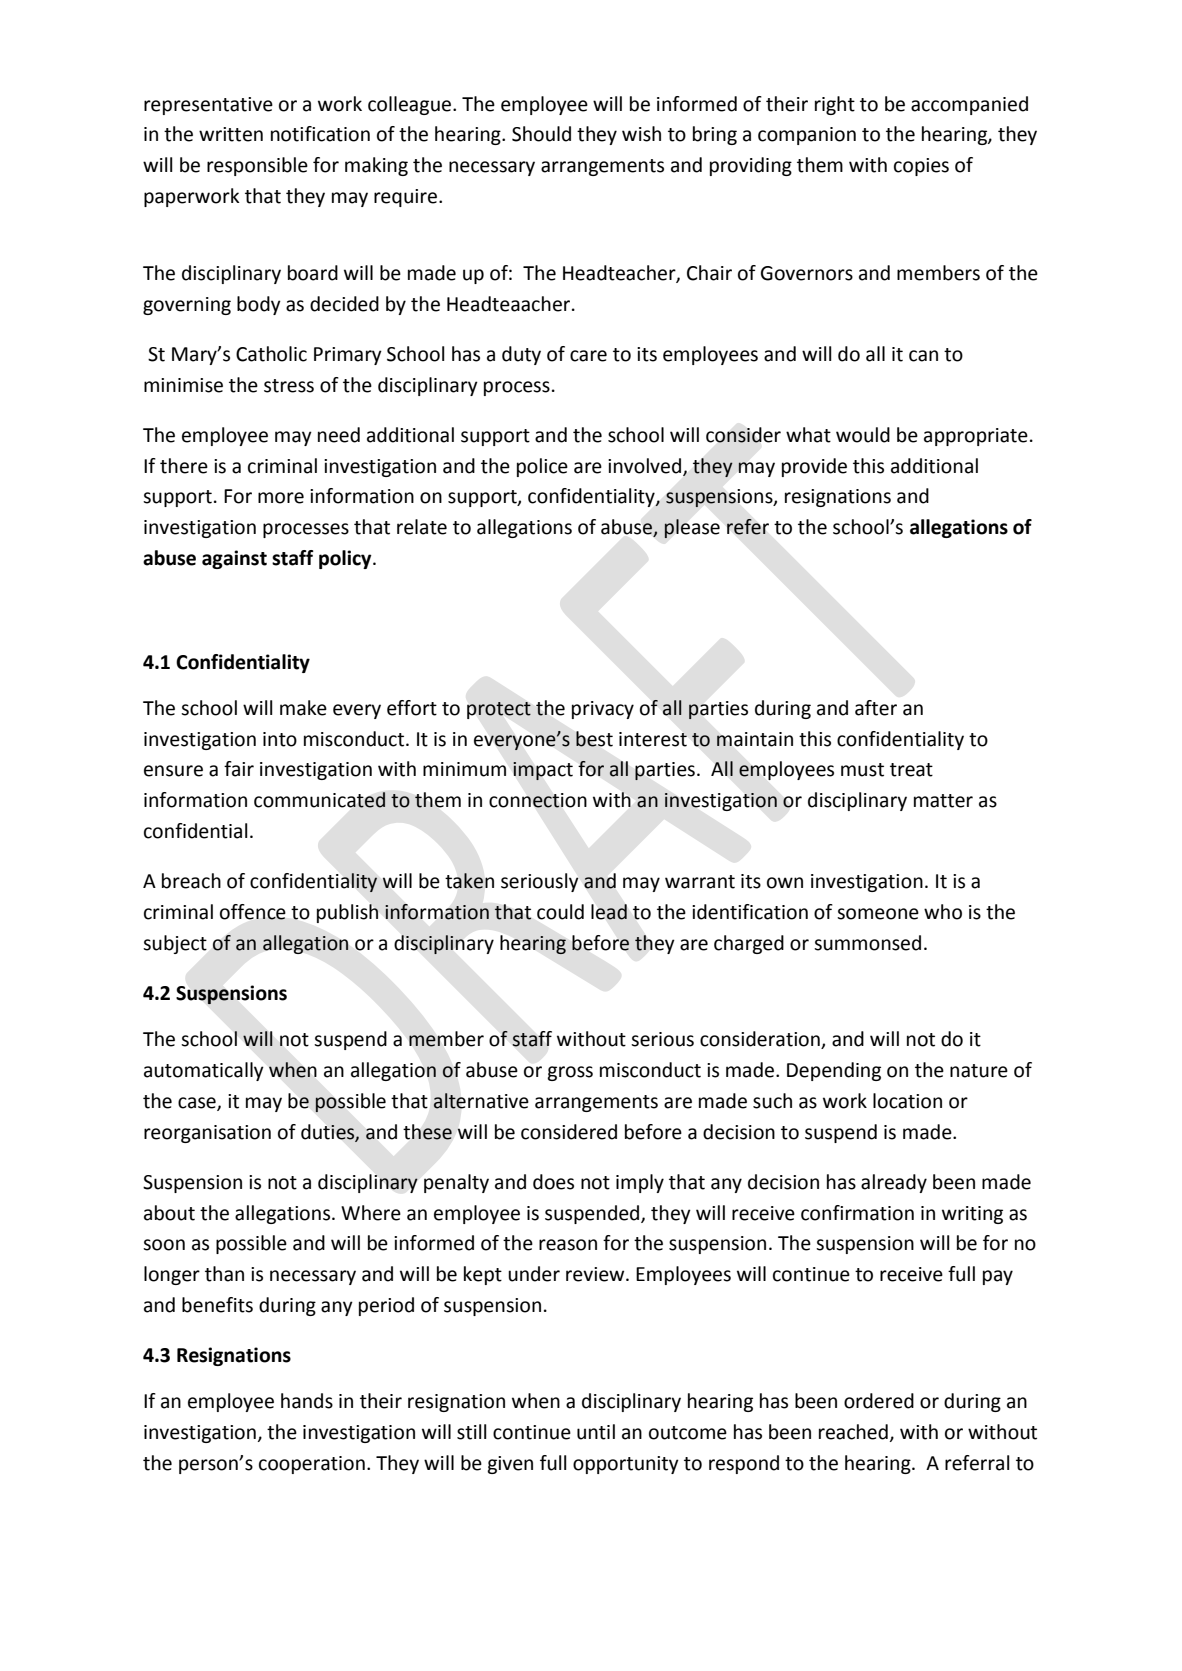  What do you see at coordinates (234, 559) in the screenshot?
I see `against` at bounding box center [234, 559].
